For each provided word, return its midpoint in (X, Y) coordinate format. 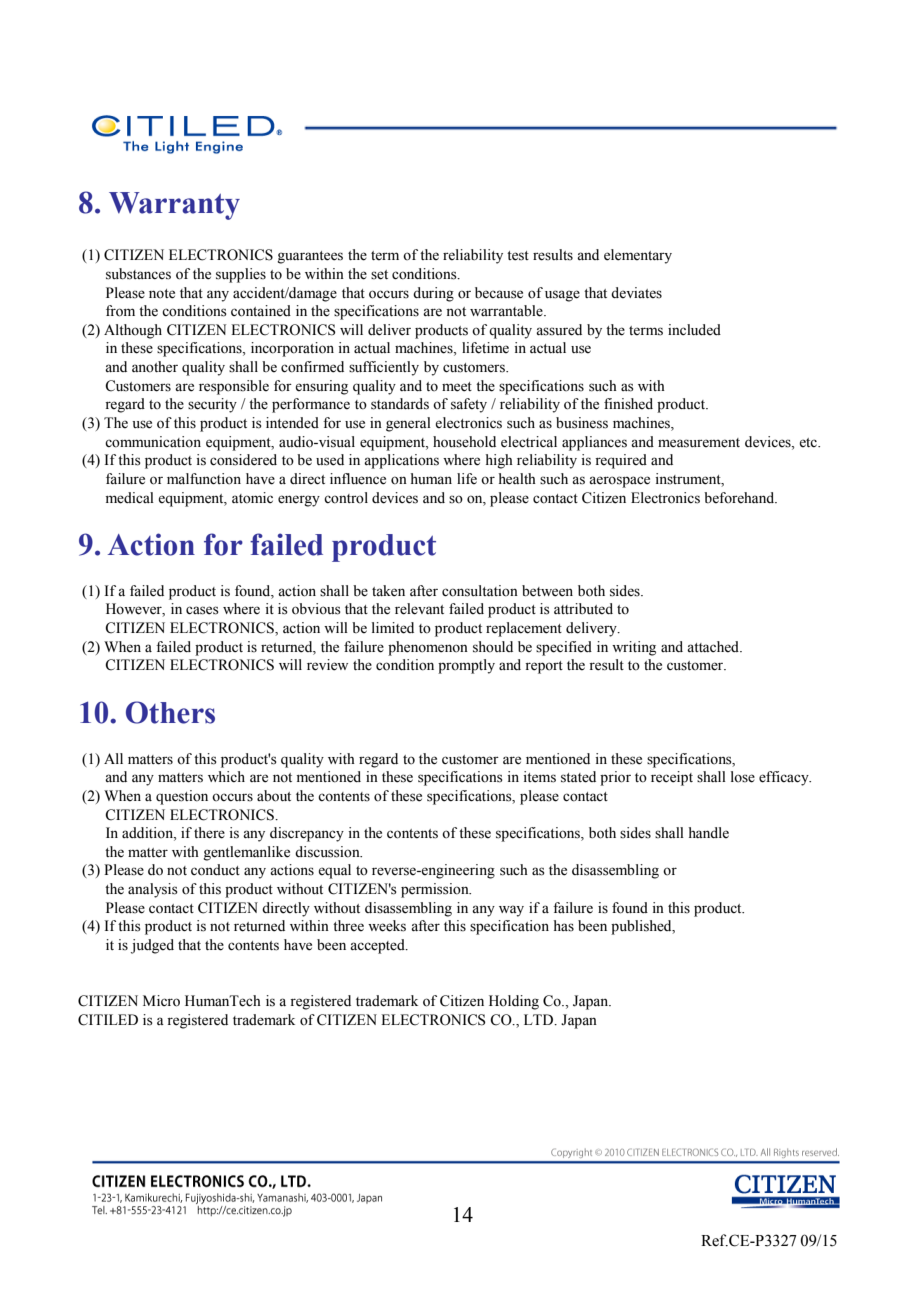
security (212, 405)
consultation (480, 591)
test (518, 256)
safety (469, 405)
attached (714, 647)
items (539, 777)
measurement (699, 443)
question (182, 797)
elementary (638, 256)
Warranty (174, 206)
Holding (514, 1002)
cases (202, 610)
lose (743, 777)
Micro (161, 1001)
